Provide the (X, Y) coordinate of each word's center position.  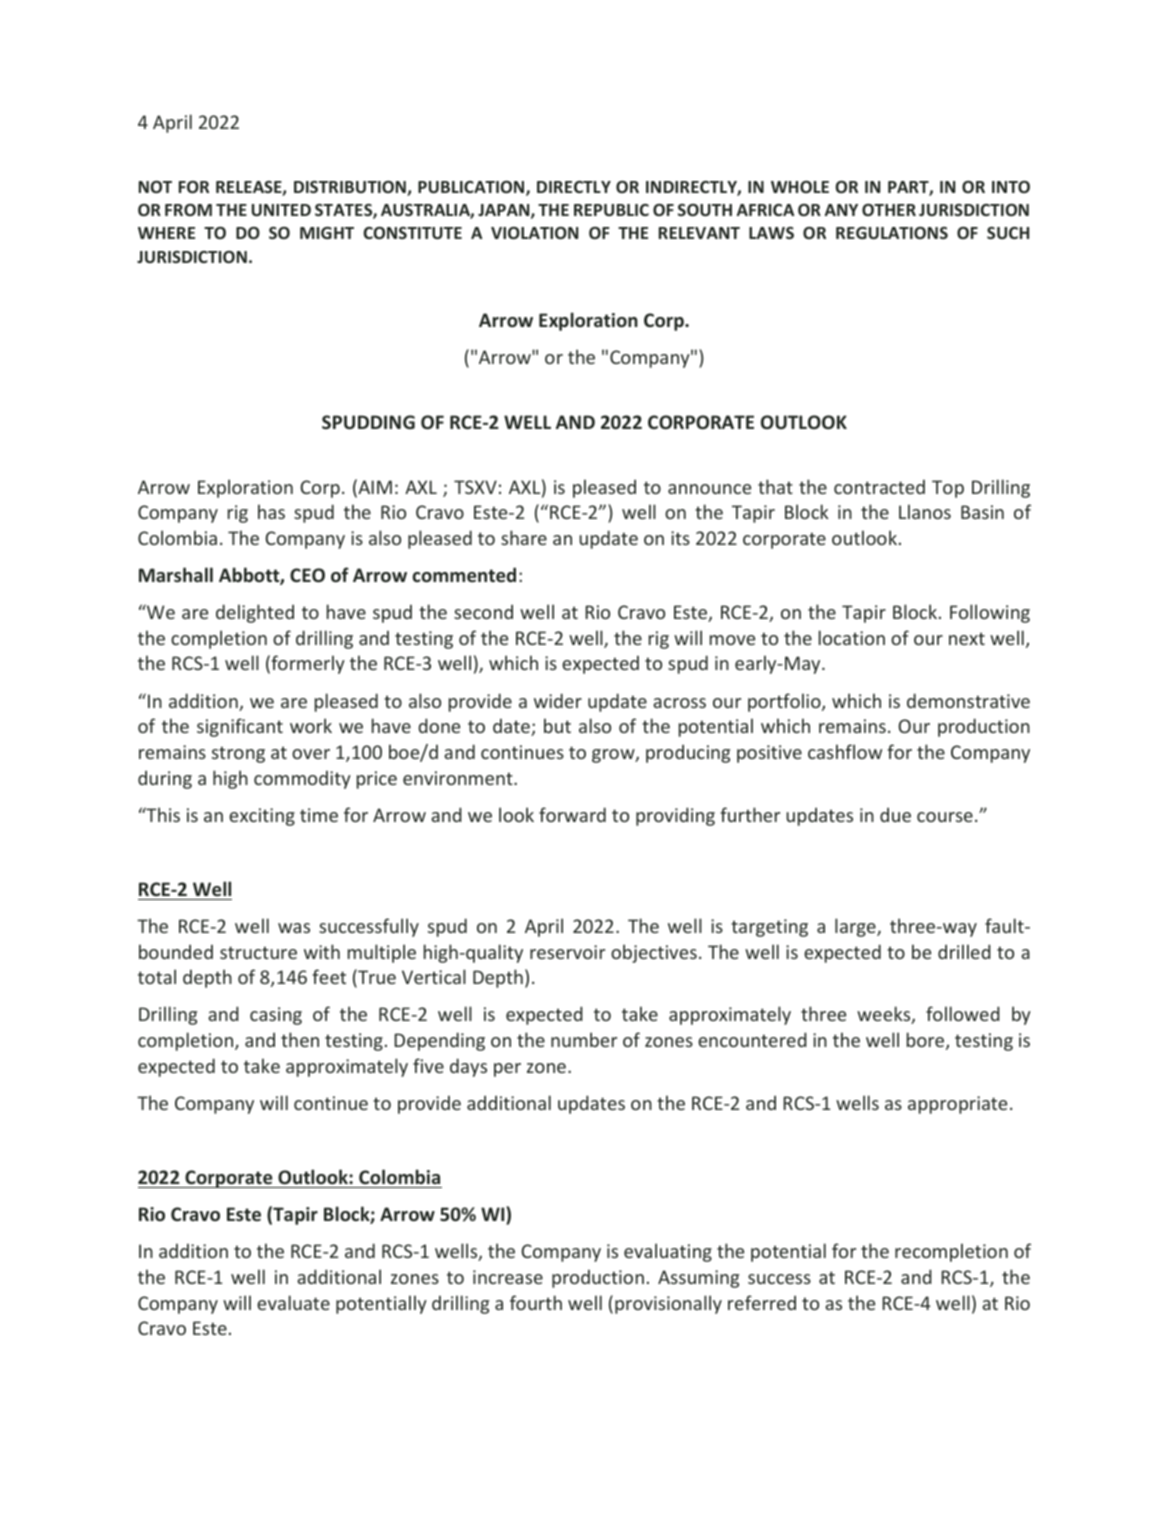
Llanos (925, 511)
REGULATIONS (892, 233)
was (294, 928)
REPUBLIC (611, 210)
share (524, 537)
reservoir (567, 952)
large (856, 927)
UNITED (281, 210)
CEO (307, 575)
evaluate (293, 1302)
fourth (536, 1302)
